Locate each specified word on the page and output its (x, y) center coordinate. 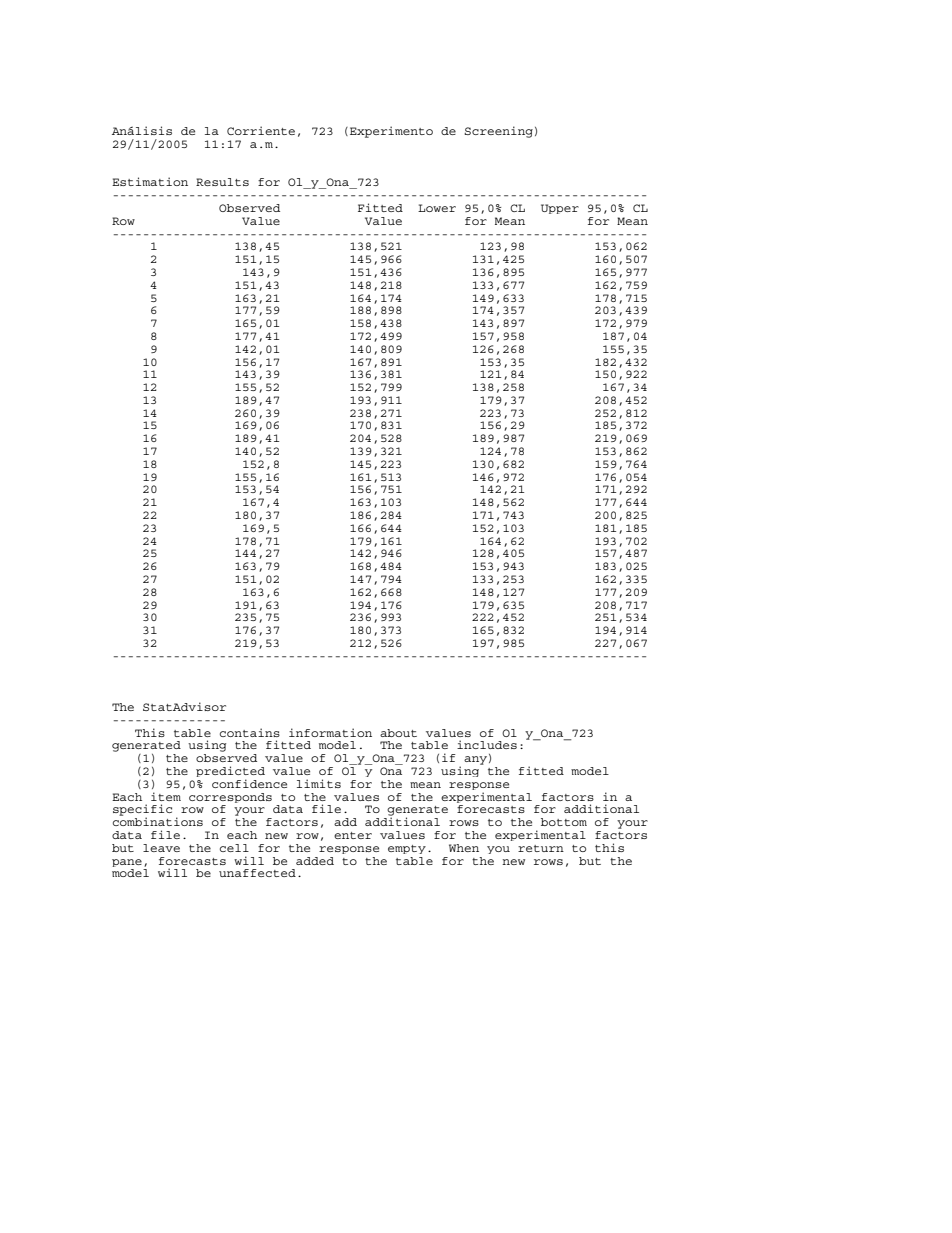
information (330, 732)
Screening (498, 132)
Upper (560, 209)
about (398, 733)
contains (250, 732)
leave (161, 848)
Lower (437, 208)
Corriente (261, 130)
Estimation (150, 181)
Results (222, 182)
